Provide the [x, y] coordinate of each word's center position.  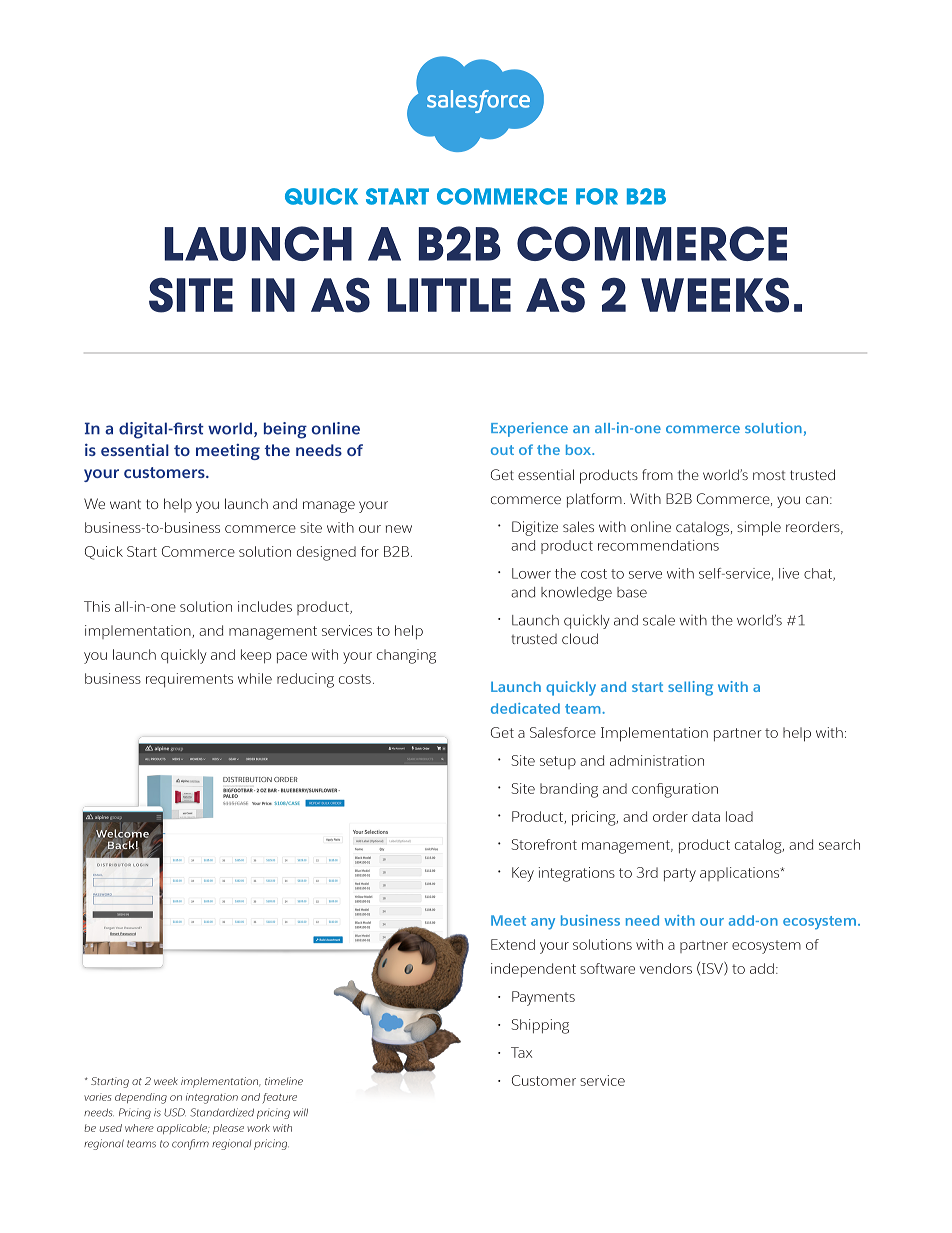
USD [175, 1112]
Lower [531, 573]
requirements [189, 680]
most [769, 475]
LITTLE [449, 295]
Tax [521, 1052]
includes [265, 606]
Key [523, 874]
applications [741, 874]
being [285, 430]
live [789, 573]
